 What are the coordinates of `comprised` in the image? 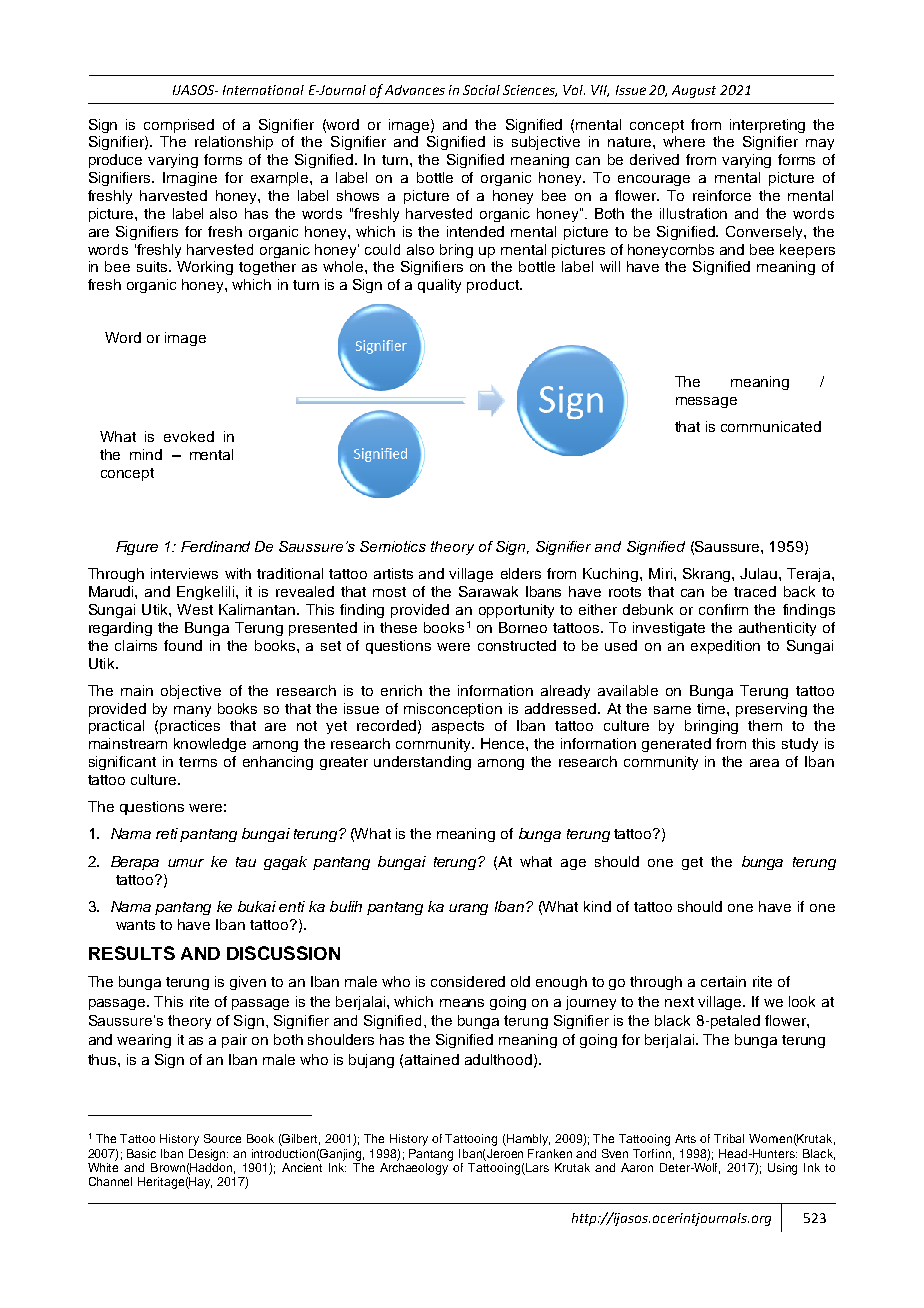 It's located at (179, 126).
